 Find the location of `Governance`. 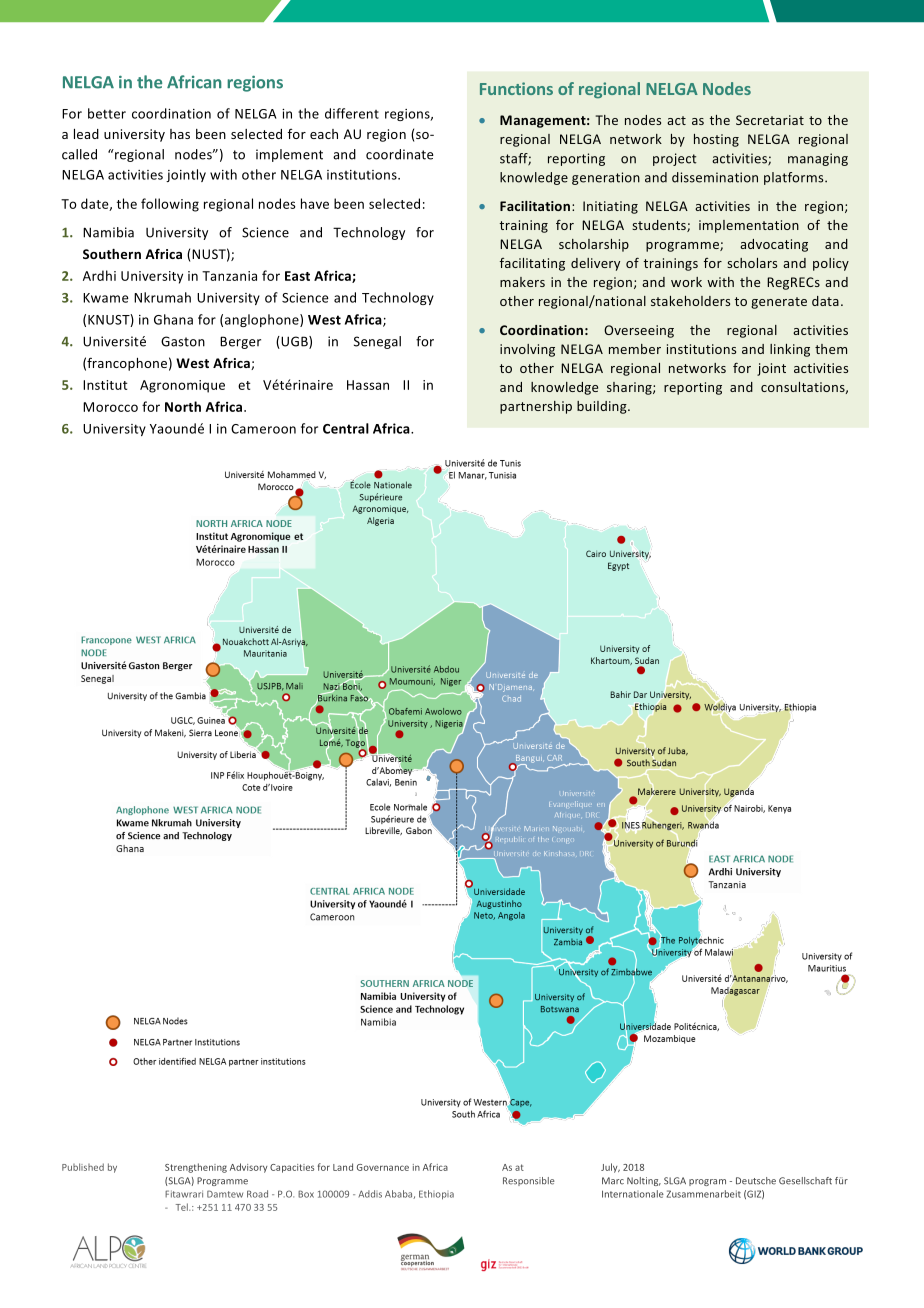

Governance is located at coordinates (383, 1167).
